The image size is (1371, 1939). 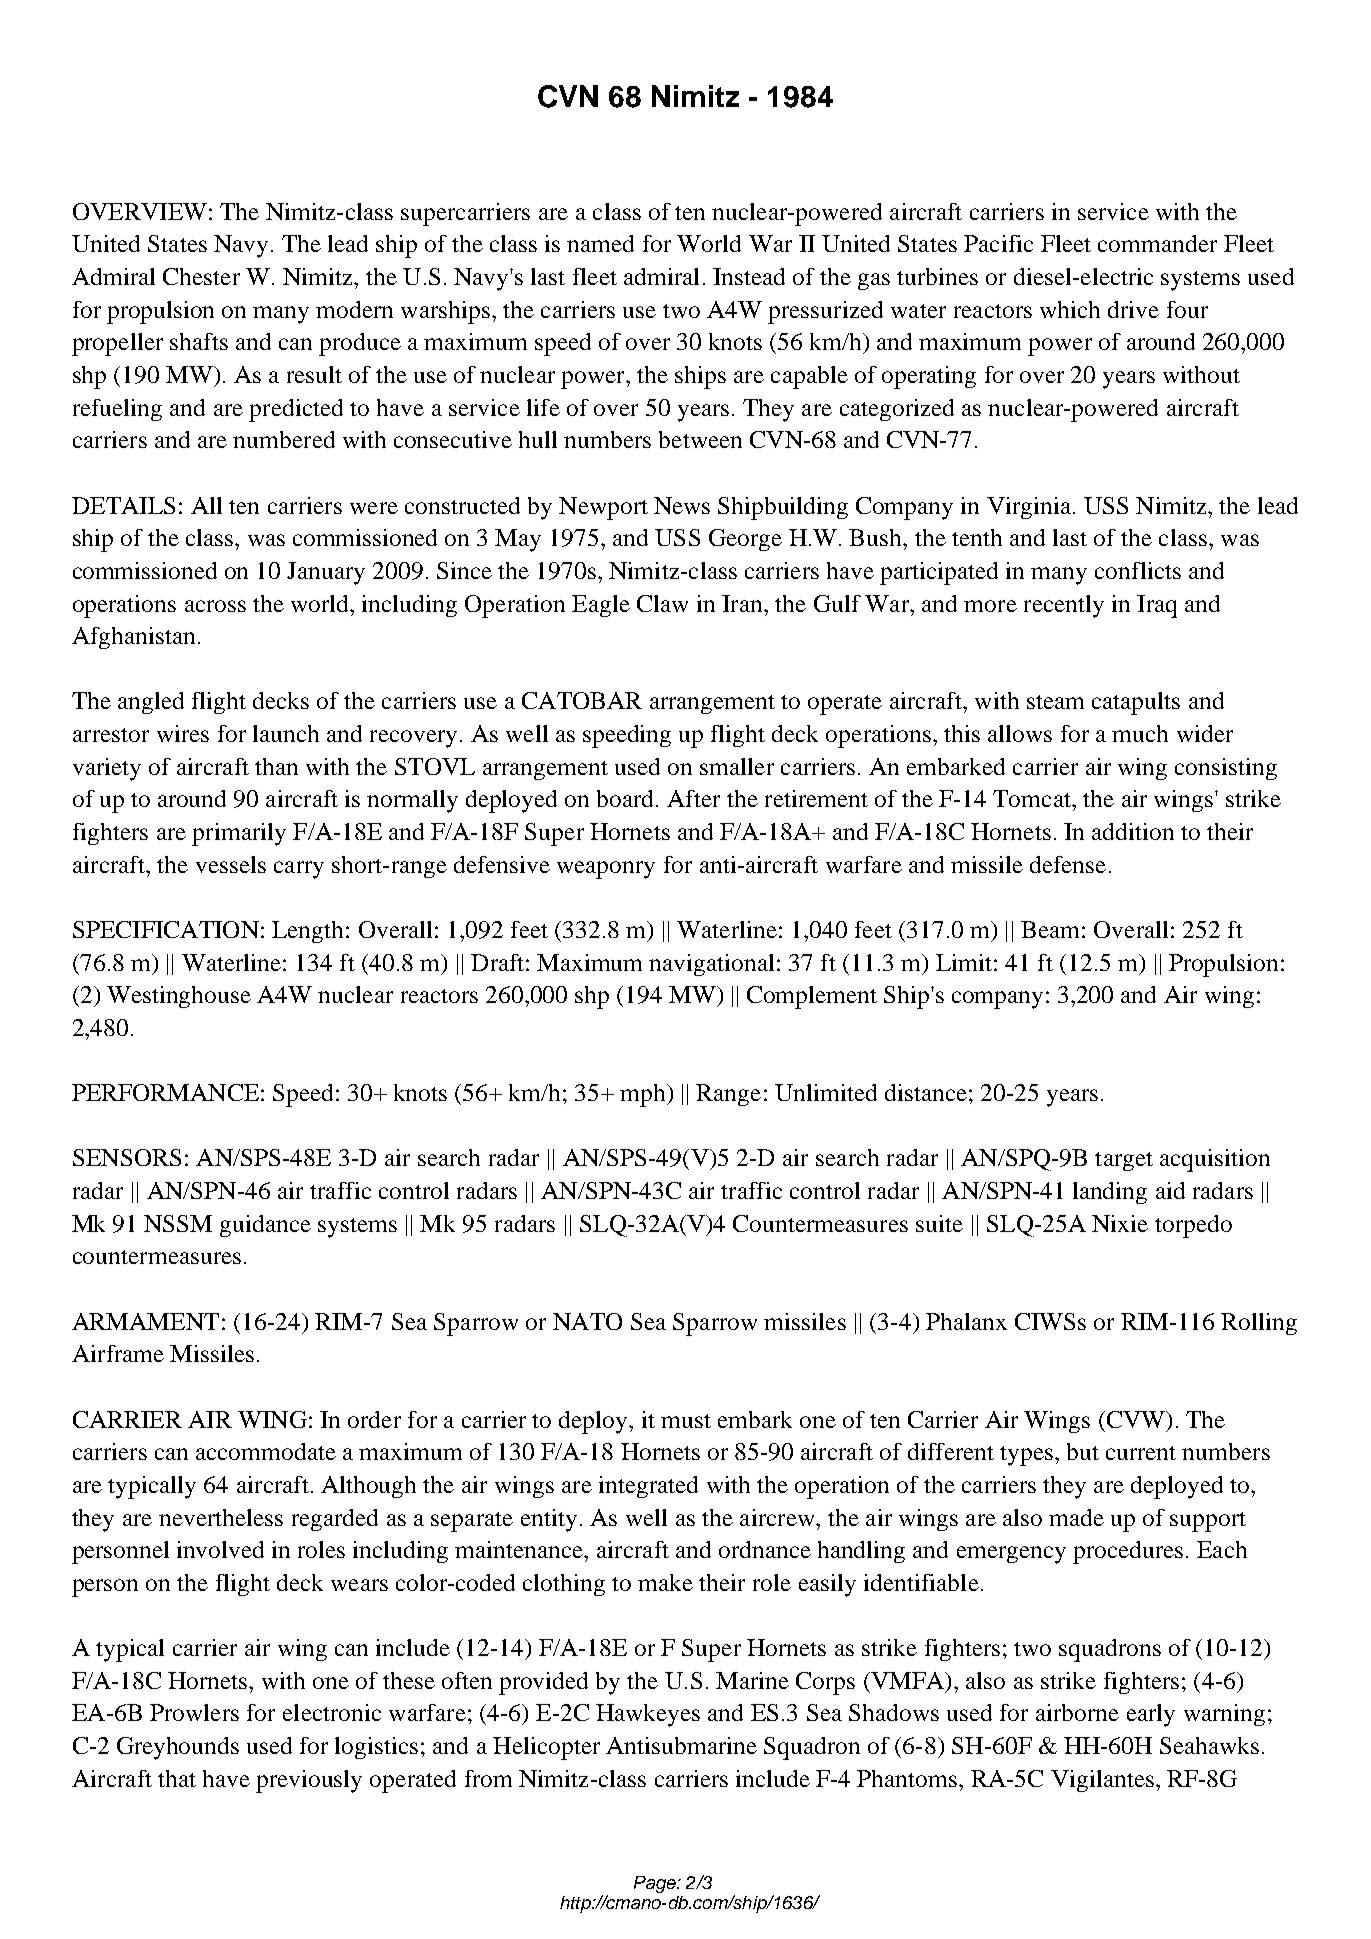 What do you see at coordinates (749, 276) in the document?
I see `Instead` at bounding box center [749, 276].
